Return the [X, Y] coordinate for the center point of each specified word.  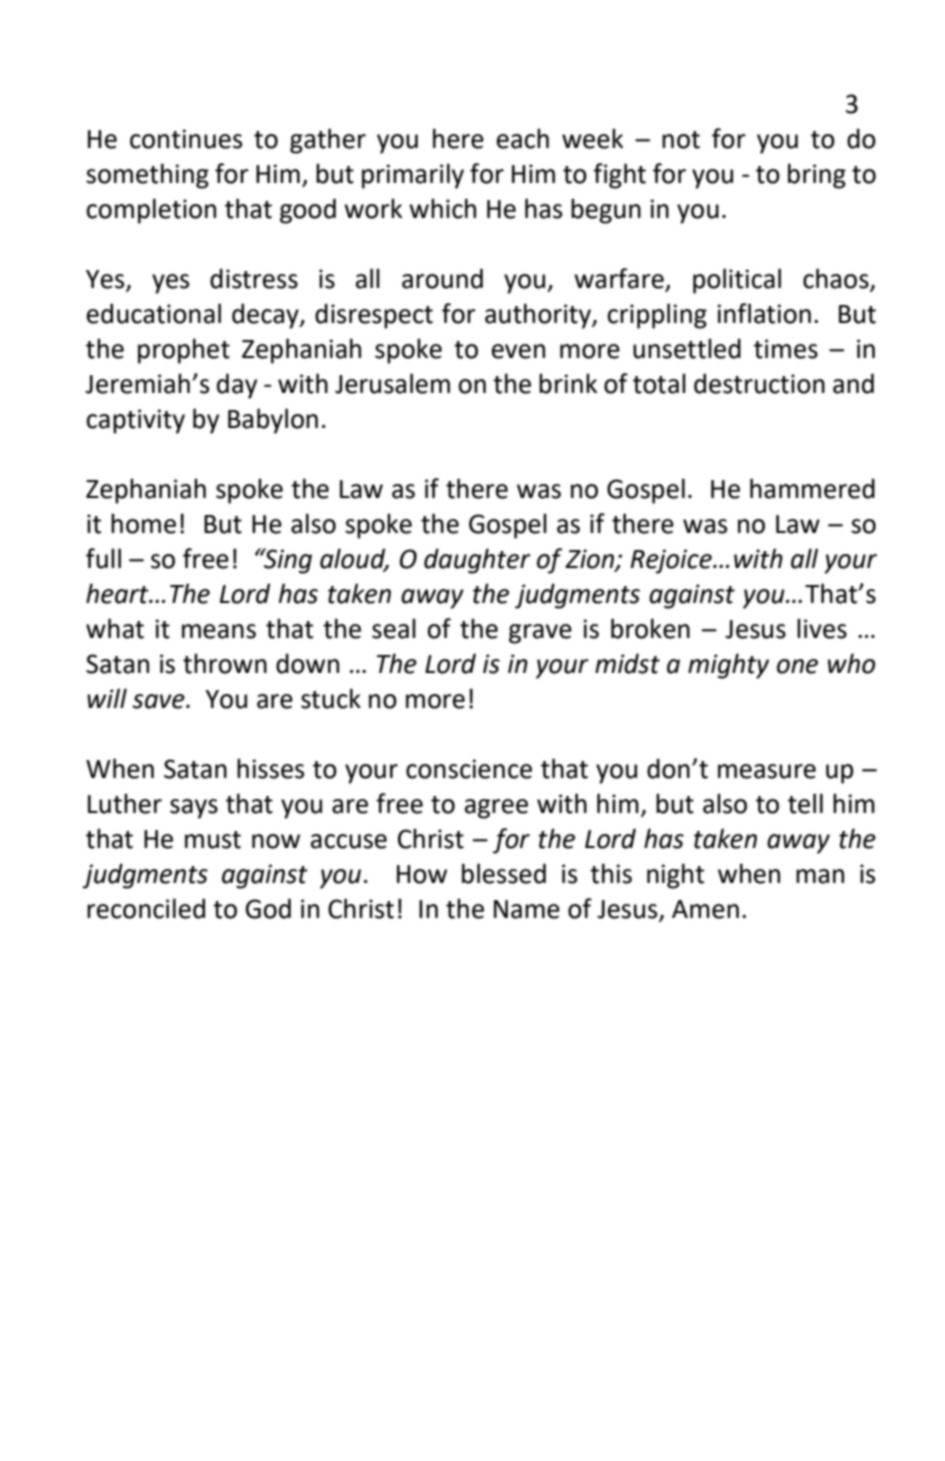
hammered [812, 488]
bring [817, 176]
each [523, 138]
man [820, 876]
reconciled [146, 908]
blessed [504, 873]
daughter [477, 561]
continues [186, 139]
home [143, 523]
